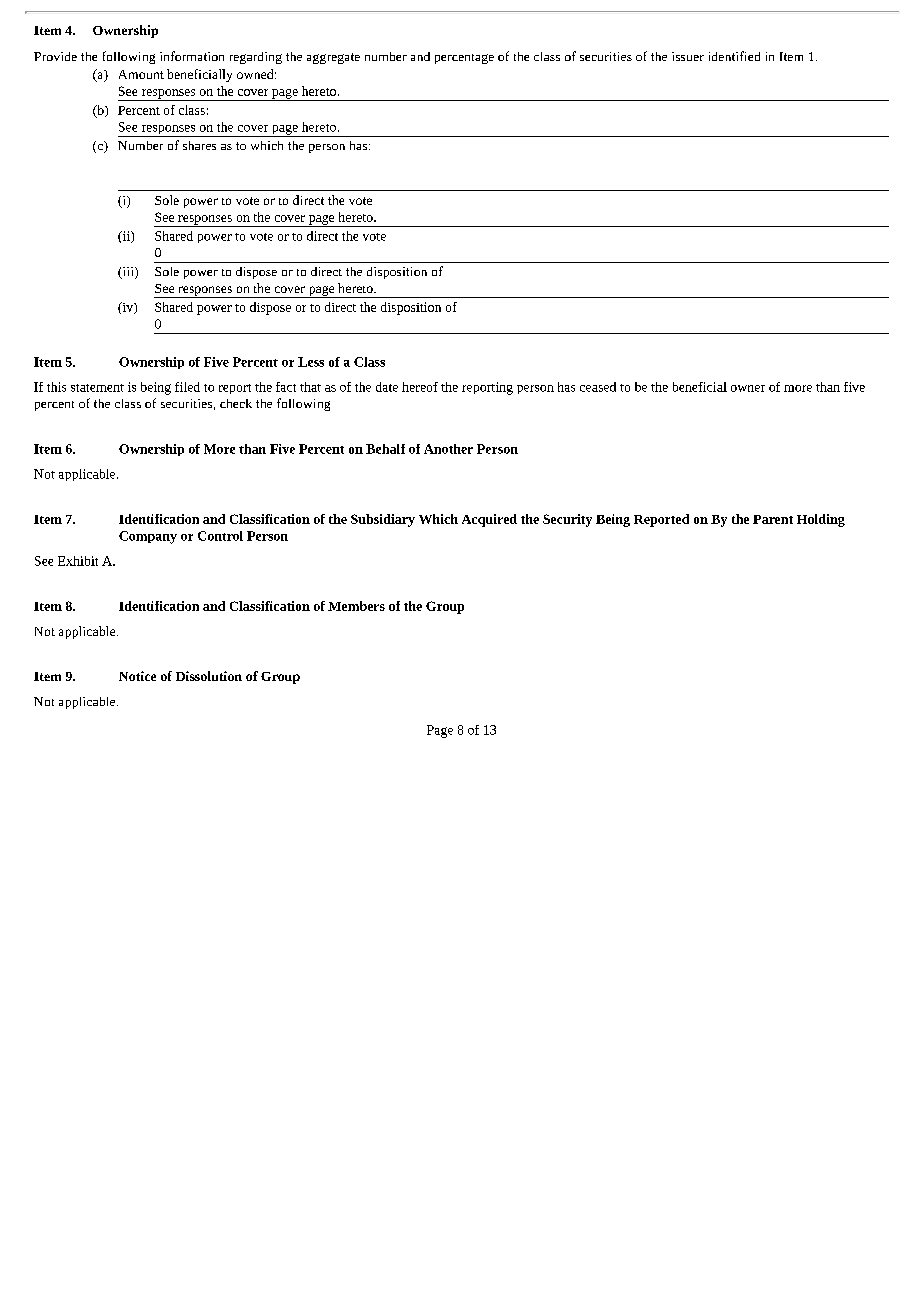 The width and height of the screenshot is (924, 1308). Describe the element at coordinates (356, 606) in the screenshot. I see `Members` at that location.
